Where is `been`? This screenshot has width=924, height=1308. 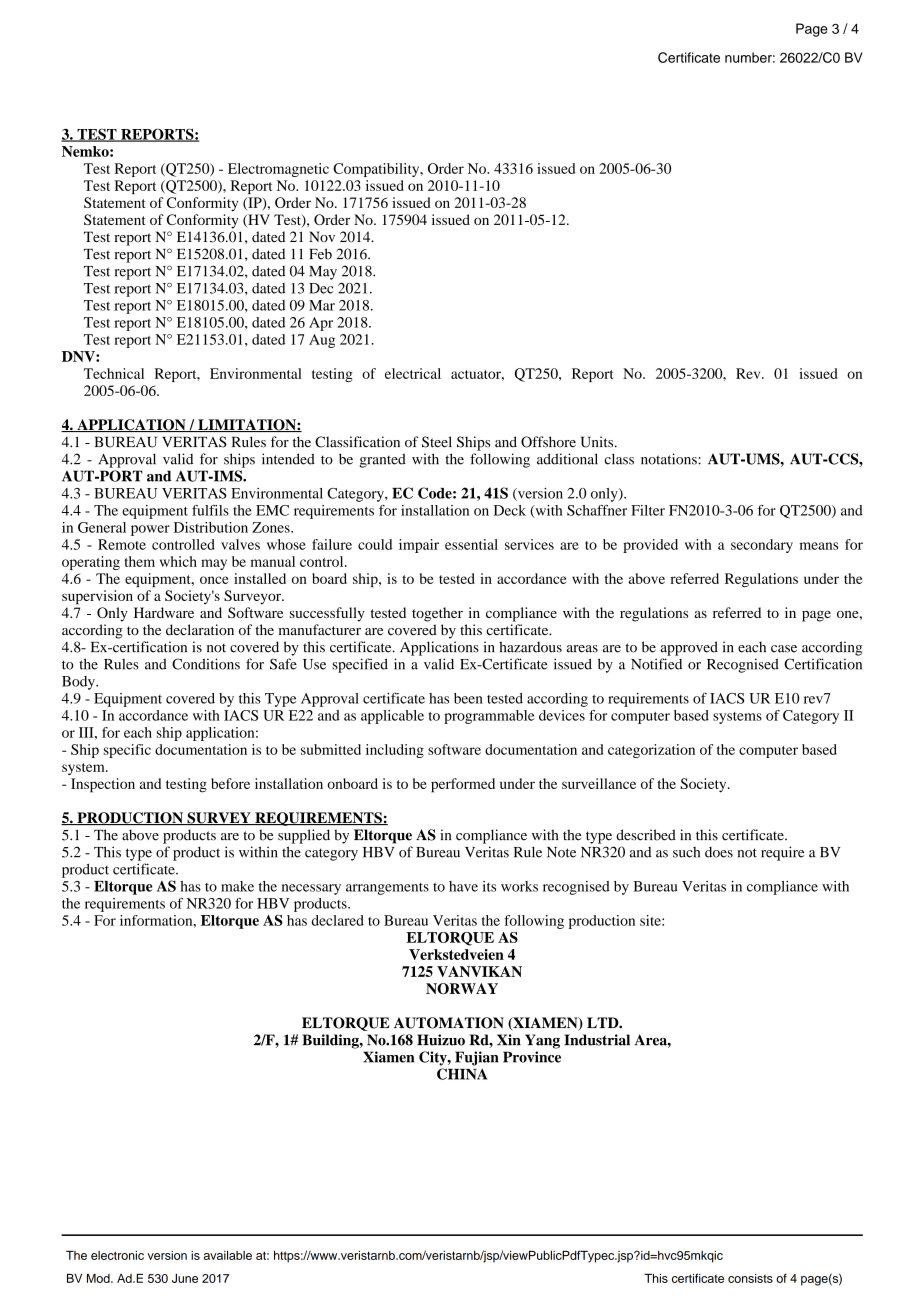
been is located at coordinates (468, 698).
